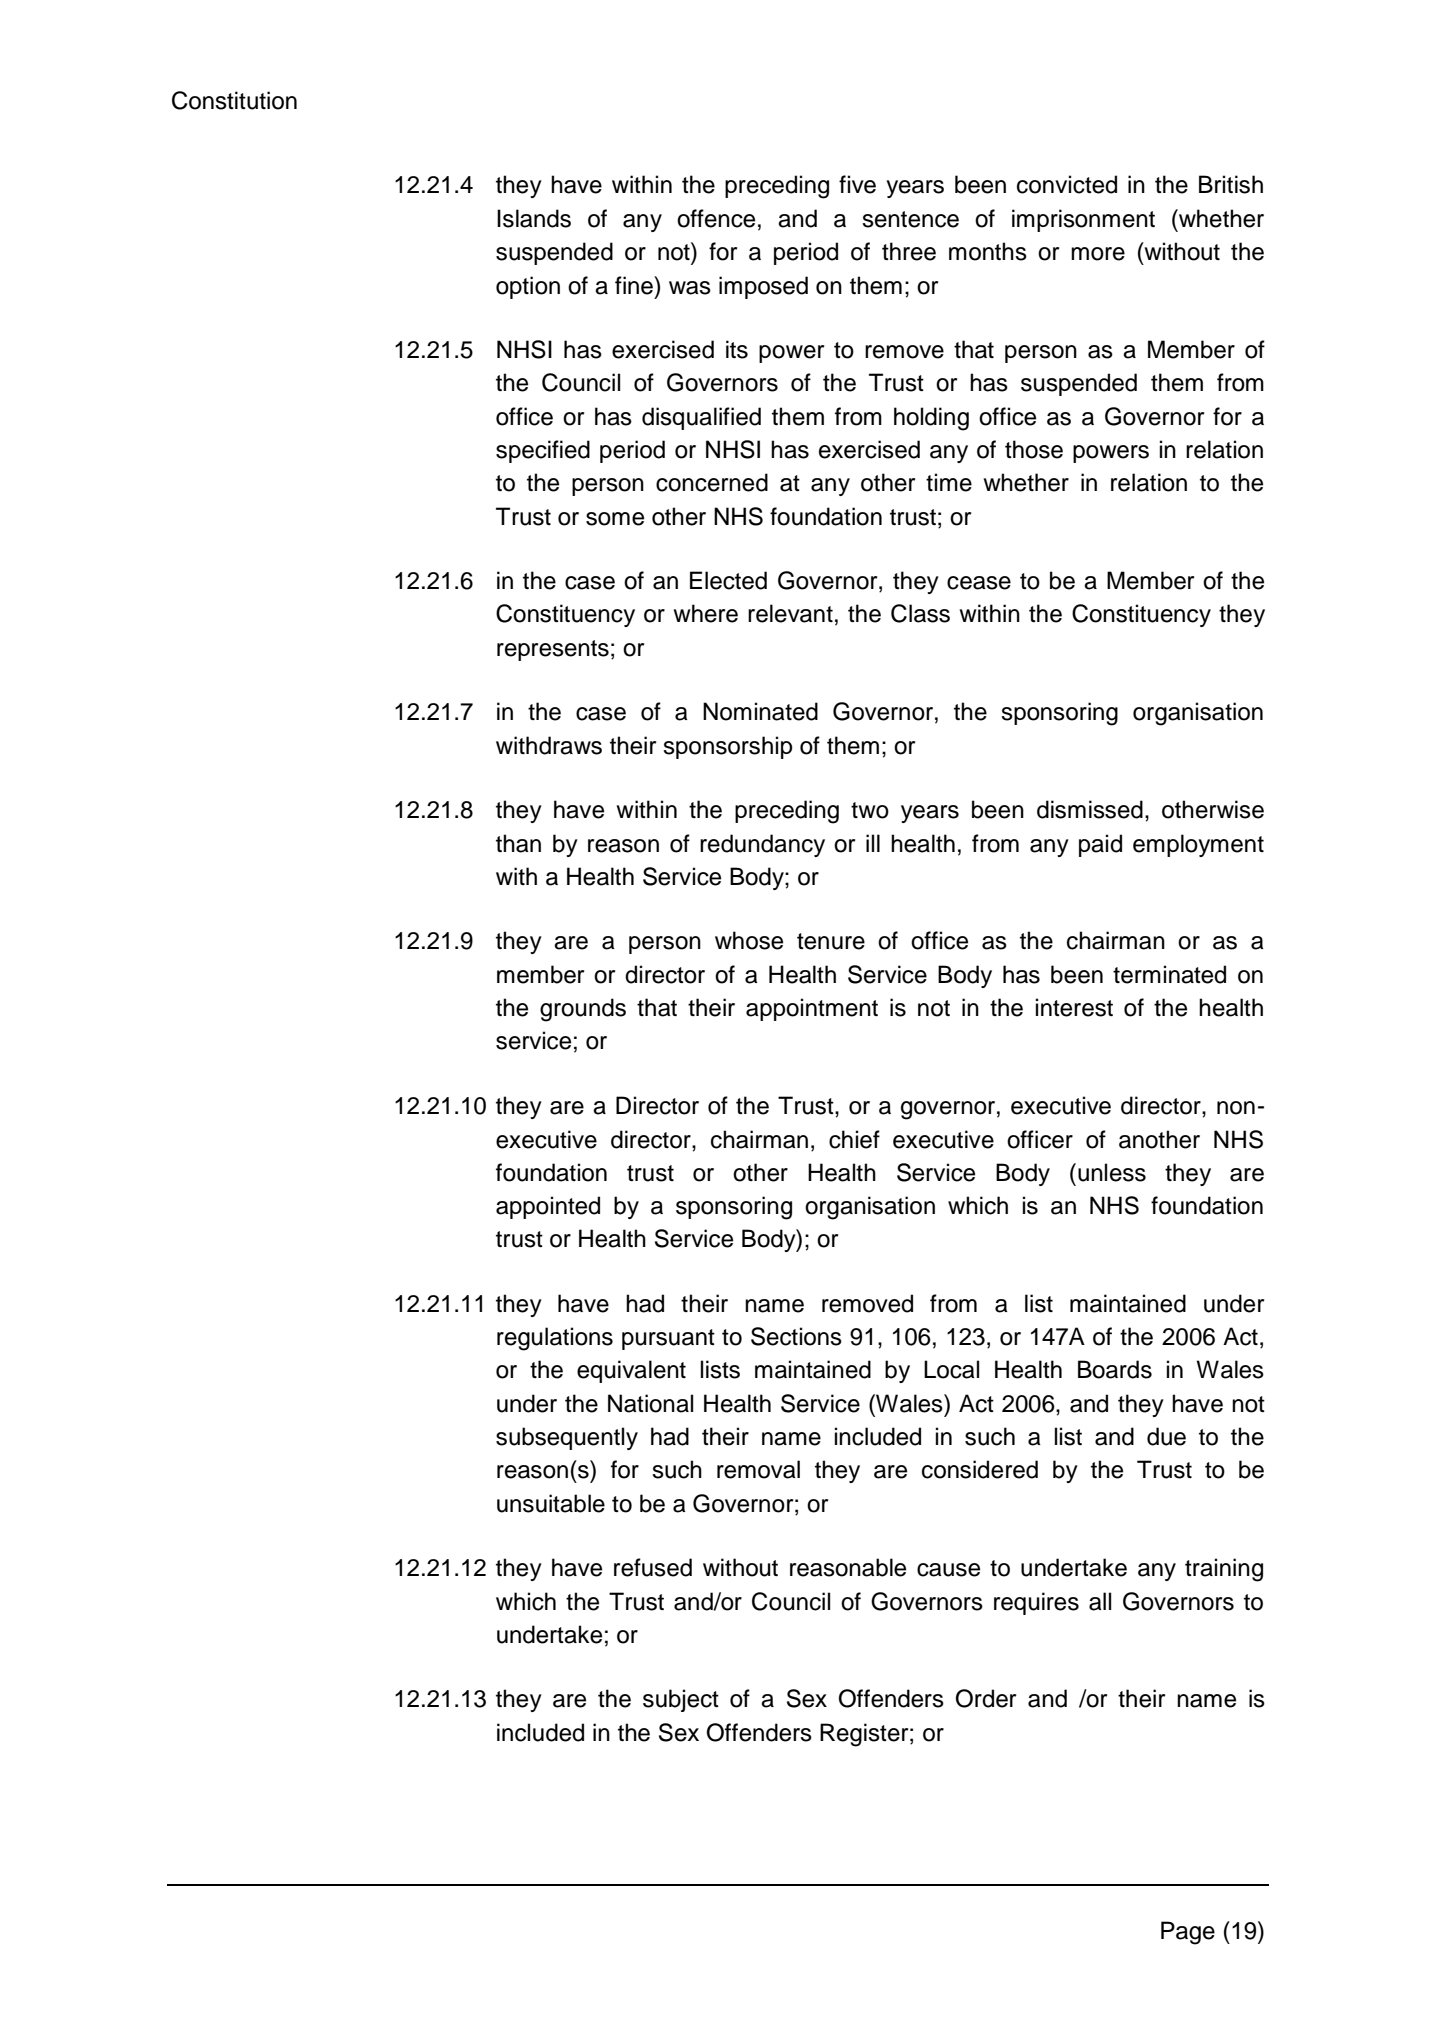 Image resolution: width=1436 pixels, height=2031 pixels. What do you see at coordinates (553, 650) in the screenshot?
I see `represents` at bounding box center [553, 650].
